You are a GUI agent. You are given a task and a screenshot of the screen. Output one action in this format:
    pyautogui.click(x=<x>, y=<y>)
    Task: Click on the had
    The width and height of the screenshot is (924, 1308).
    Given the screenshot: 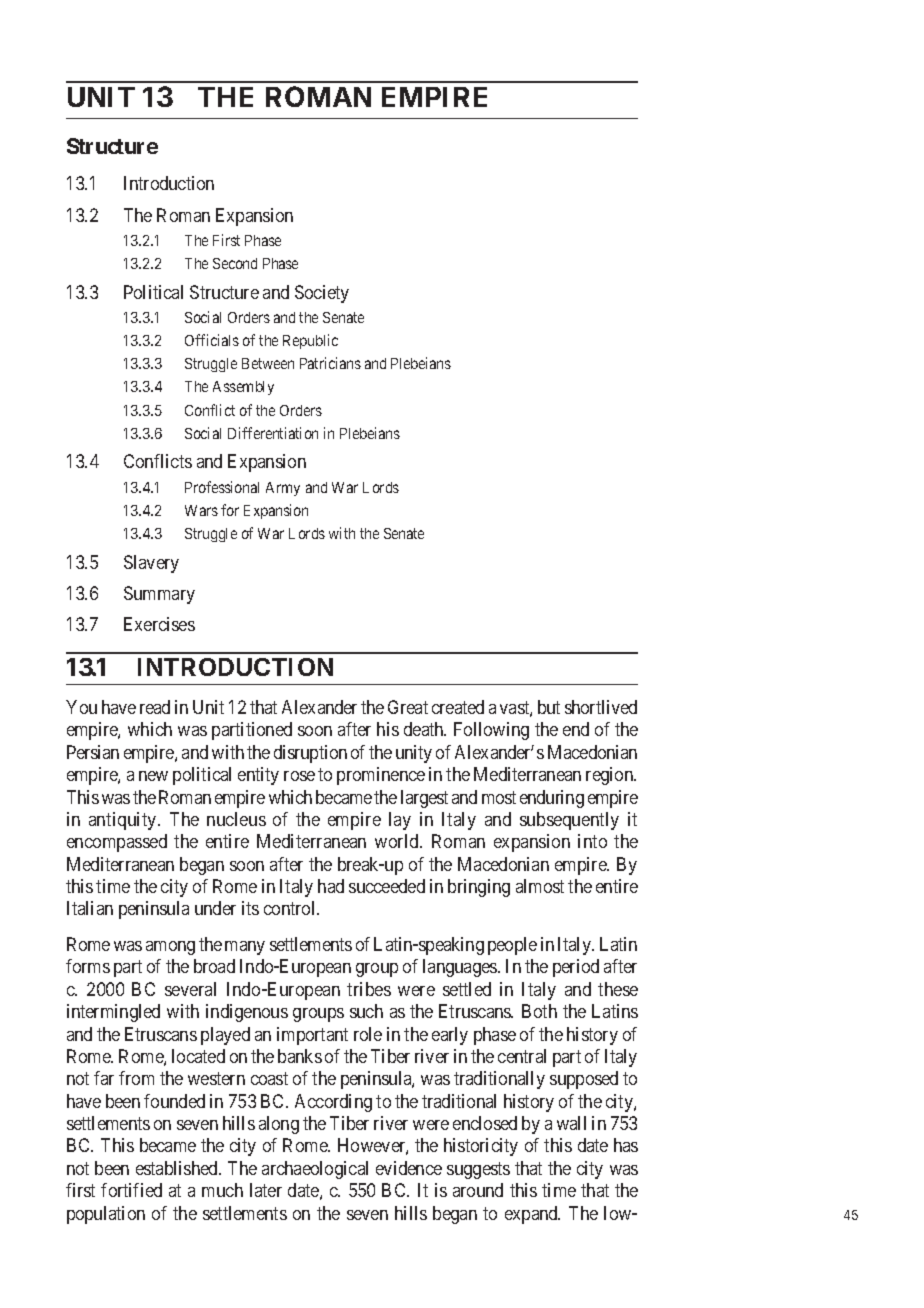 What is the action you would take?
    pyautogui.click(x=331, y=886)
